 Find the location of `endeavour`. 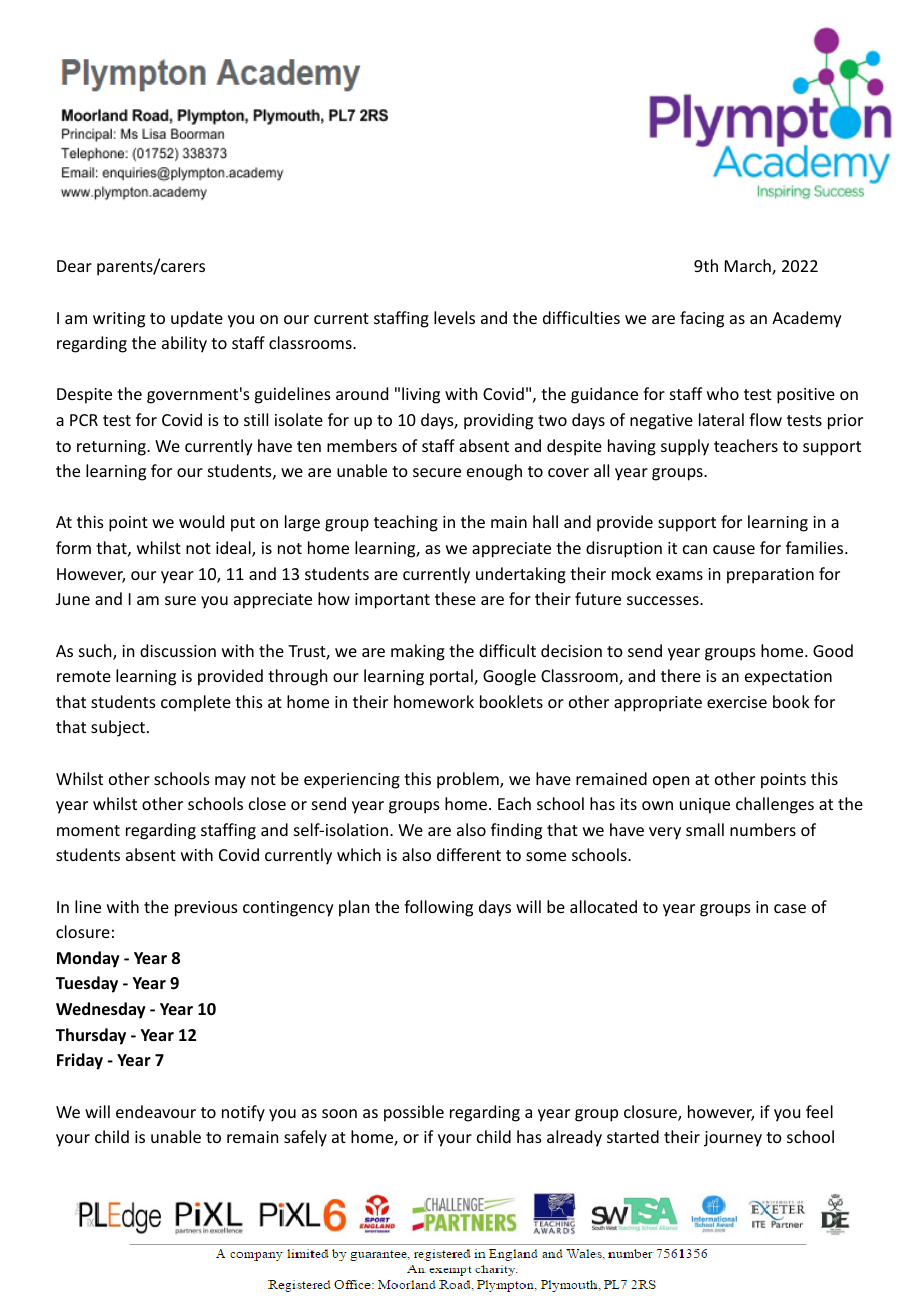

endeavour is located at coordinates (156, 1111).
